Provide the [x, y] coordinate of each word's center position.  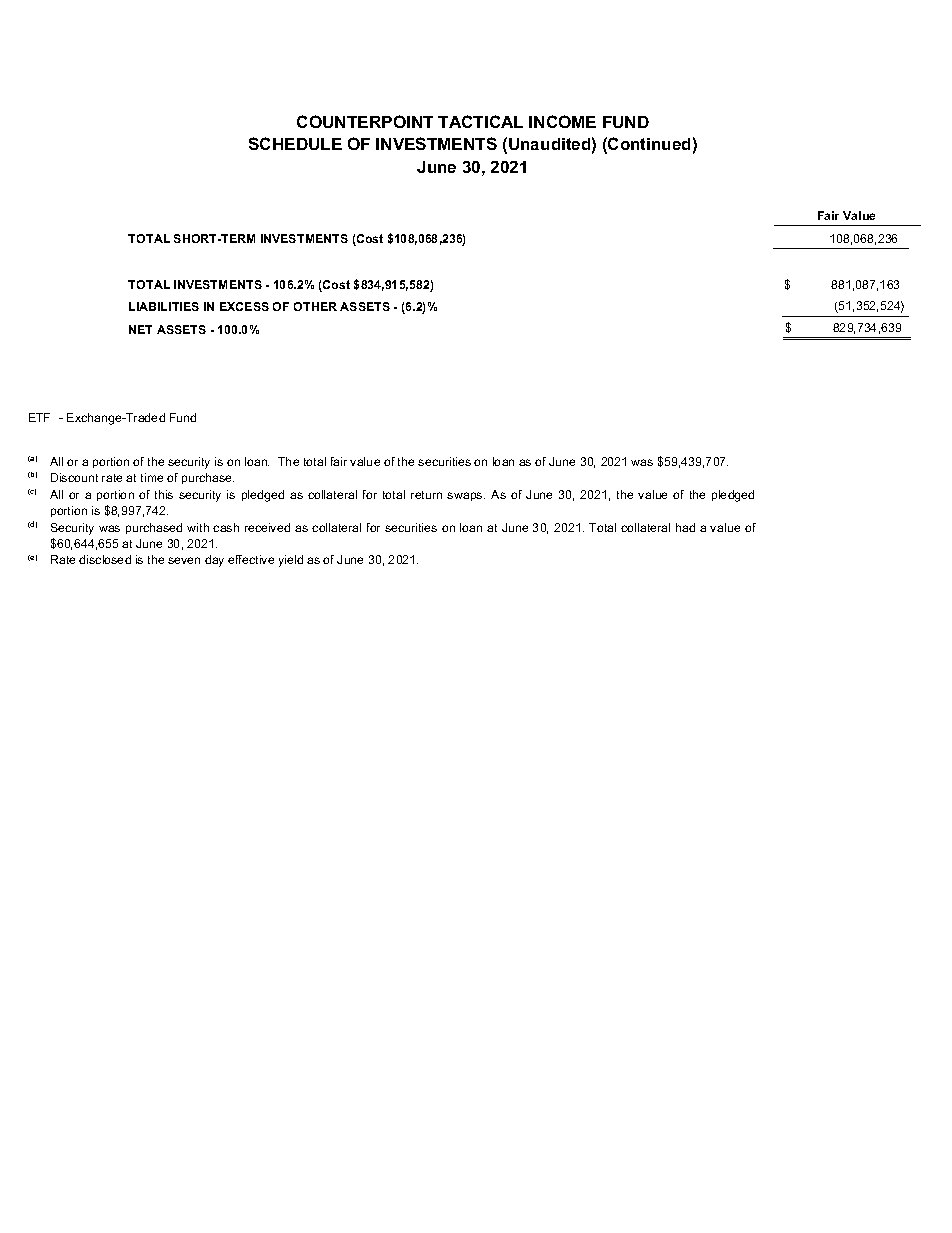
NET [140, 329]
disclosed [105, 559]
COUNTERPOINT [365, 121]
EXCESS [244, 306]
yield [291, 561]
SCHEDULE [295, 143]
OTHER [315, 306]
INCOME [562, 121]
